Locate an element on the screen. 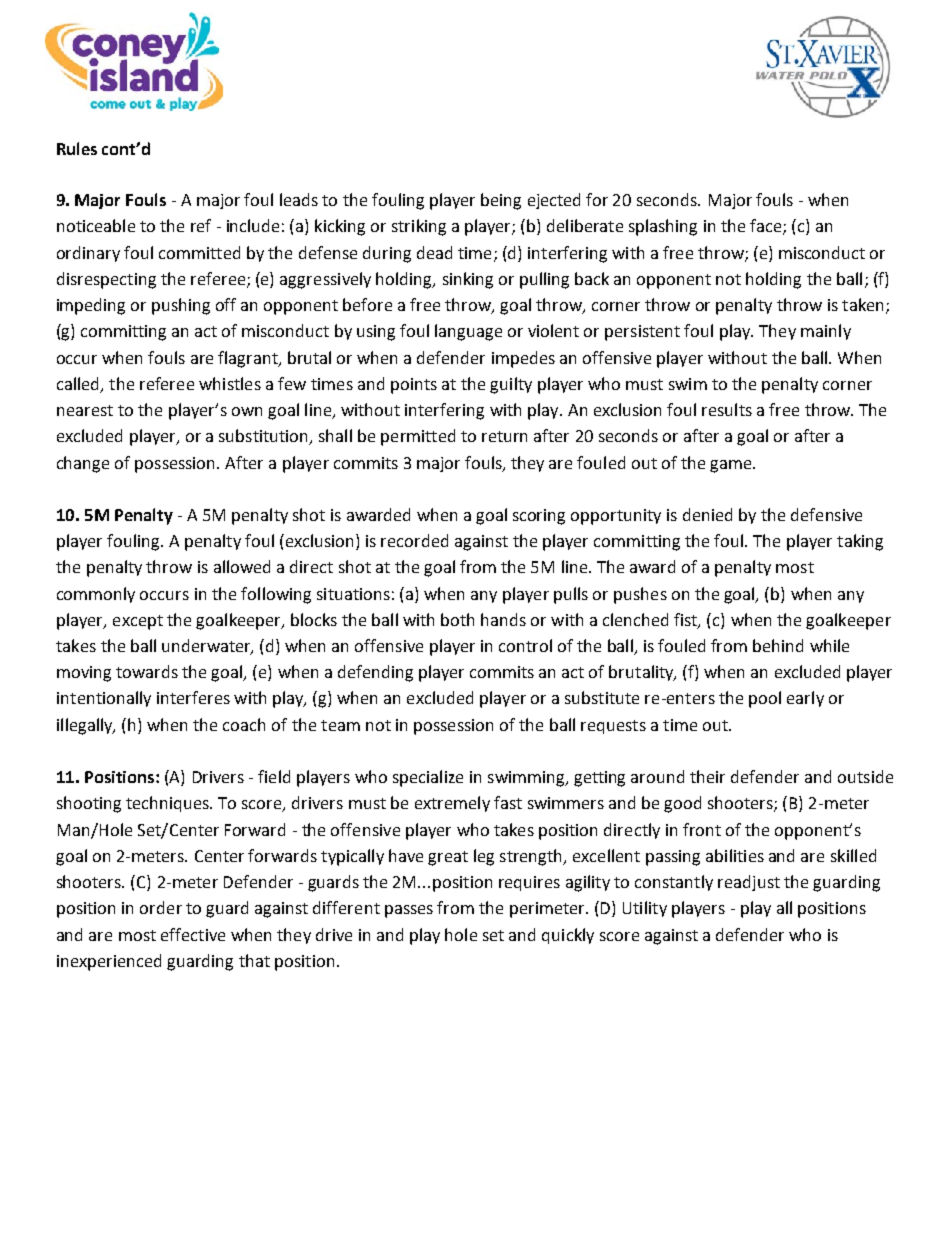 The height and width of the screenshot is (1233, 952). taking is located at coordinates (860, 542).
